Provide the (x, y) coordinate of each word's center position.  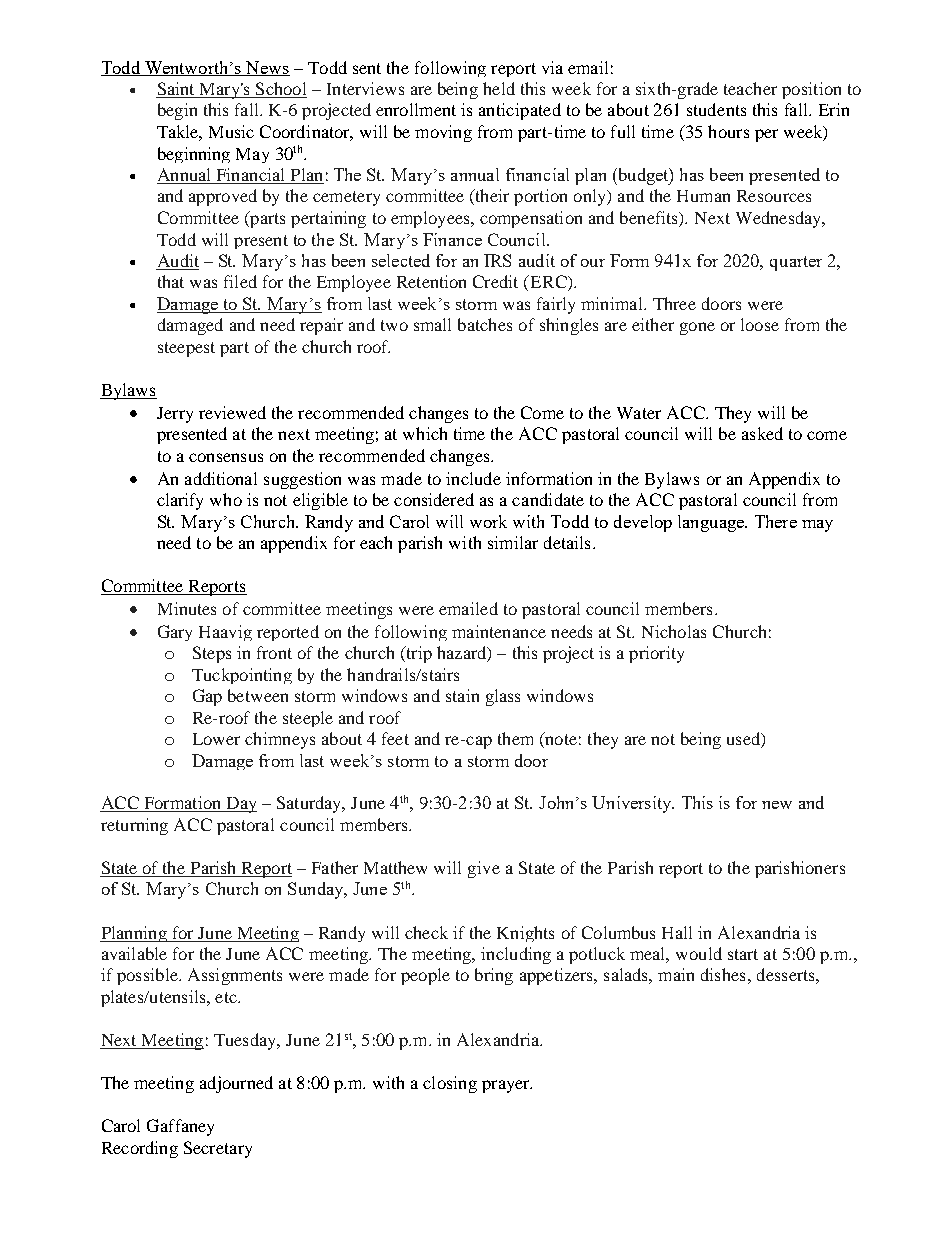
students (716, 109)
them (515, 738)
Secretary (218, 1149)
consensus (226, 457)
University (633, 804)
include (473, 478)
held (499, 88)
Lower (216, 739)
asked (762, 433)
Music (231, 131)
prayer (507, 1086)
